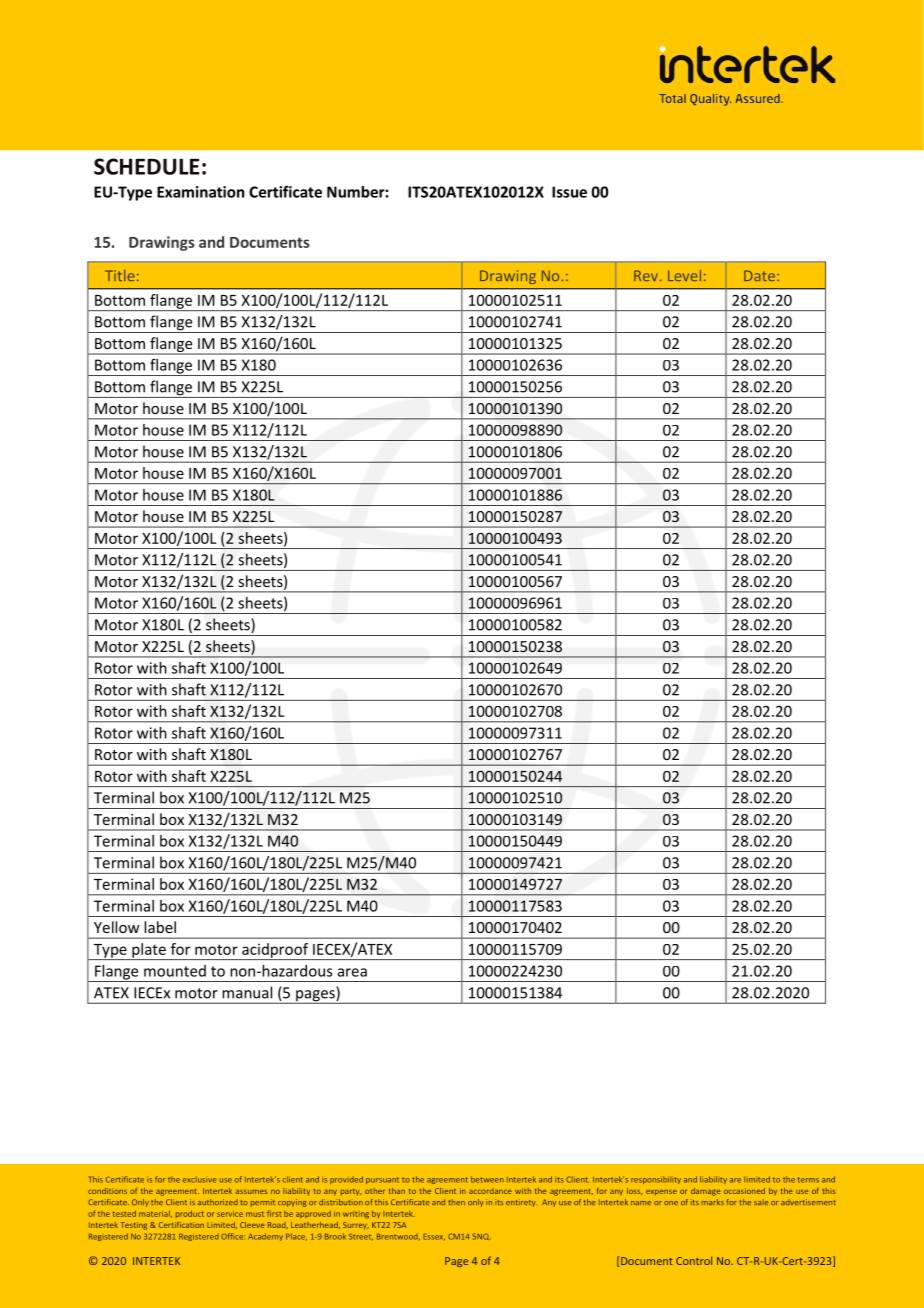 This screenshot has height=1308, width=924. What do you see at coordinates (160, 927) in the screenshot?
I see `label` at bounding box center [160, 927].
